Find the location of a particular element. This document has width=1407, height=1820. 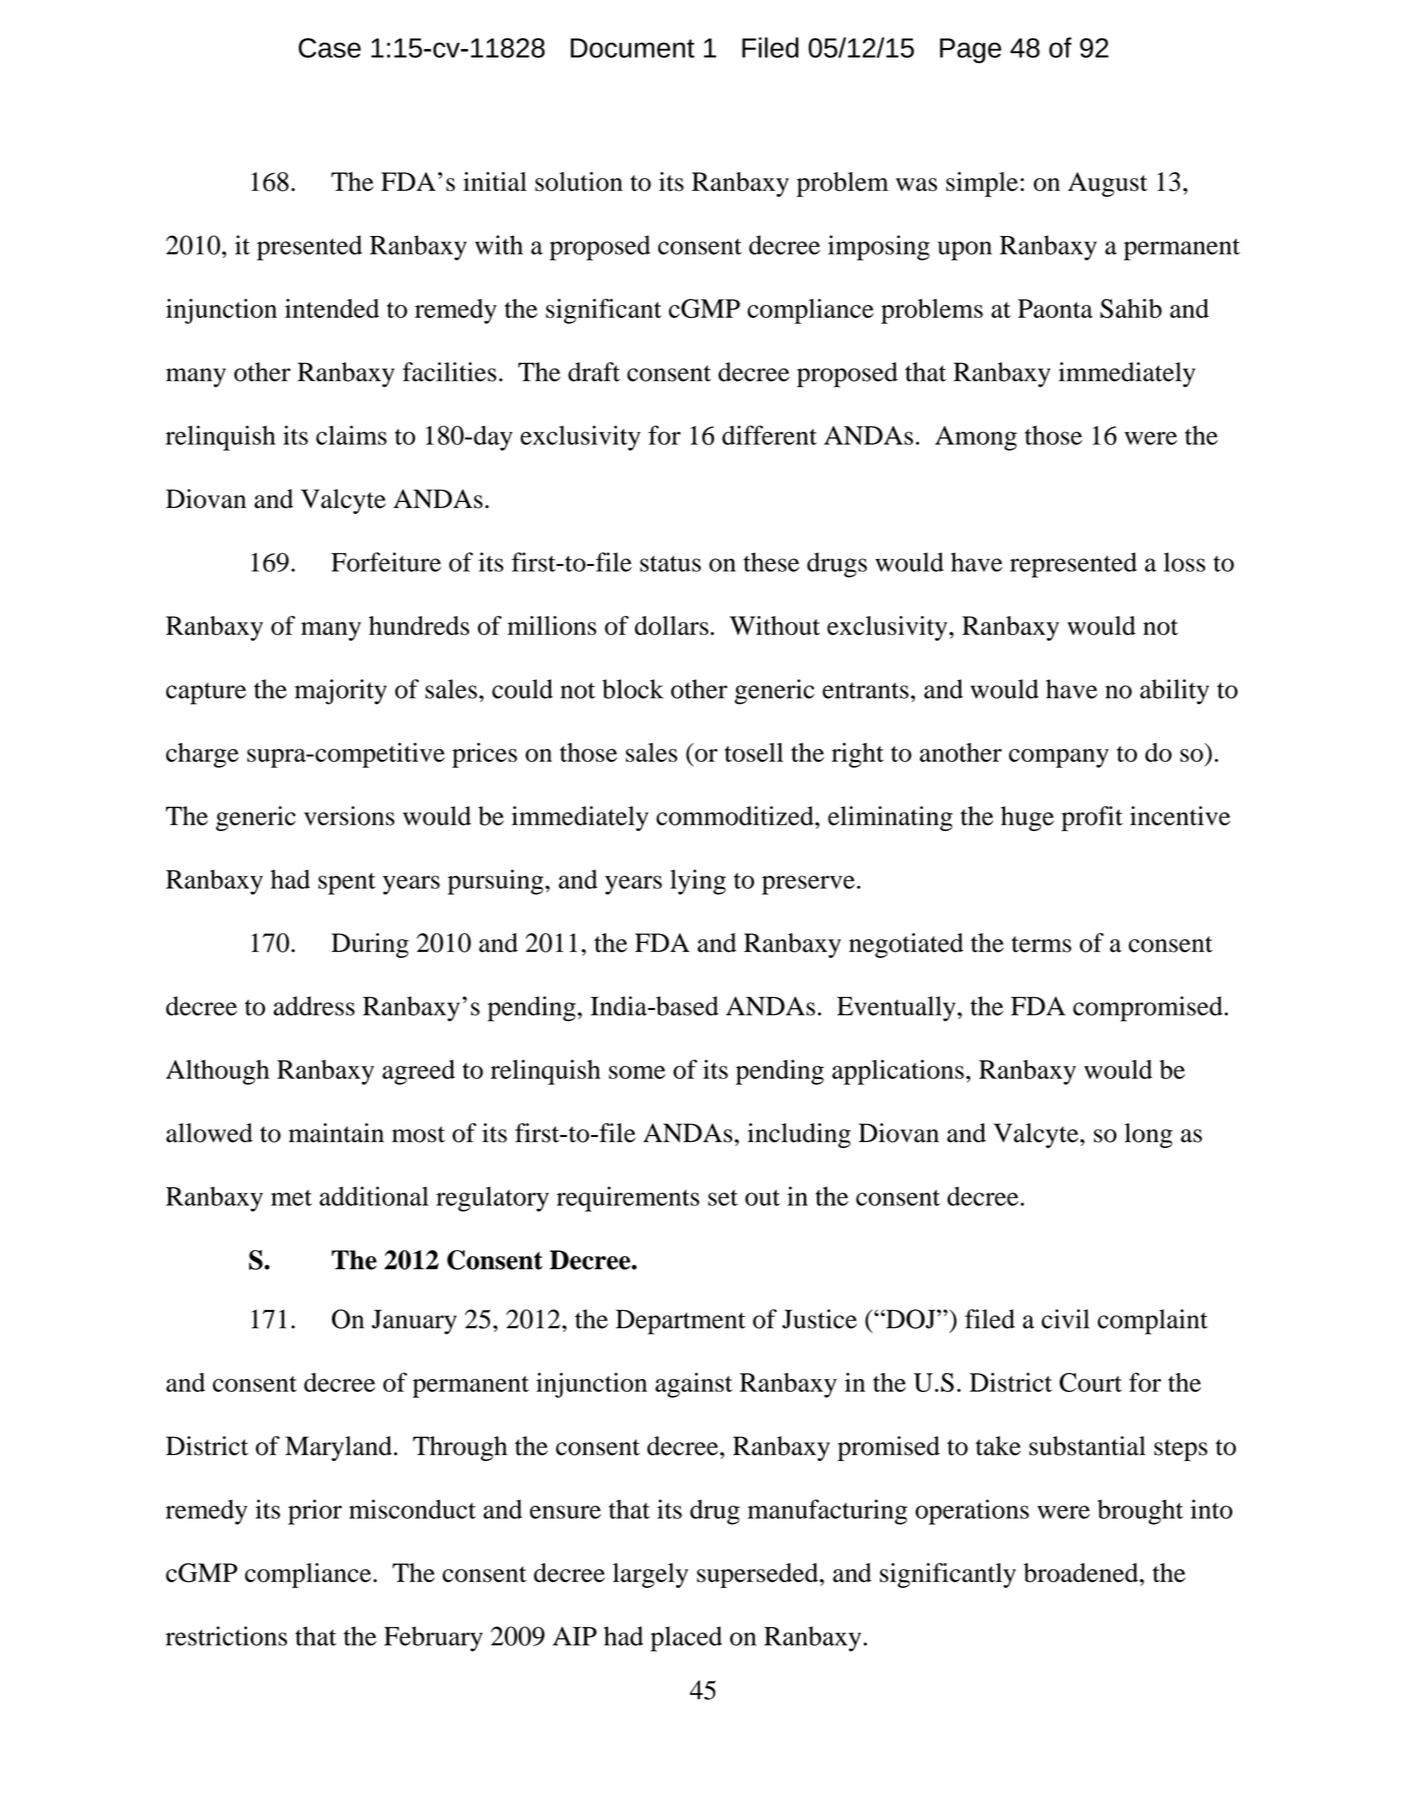

superseded is located at coordinates (759, 1575).
